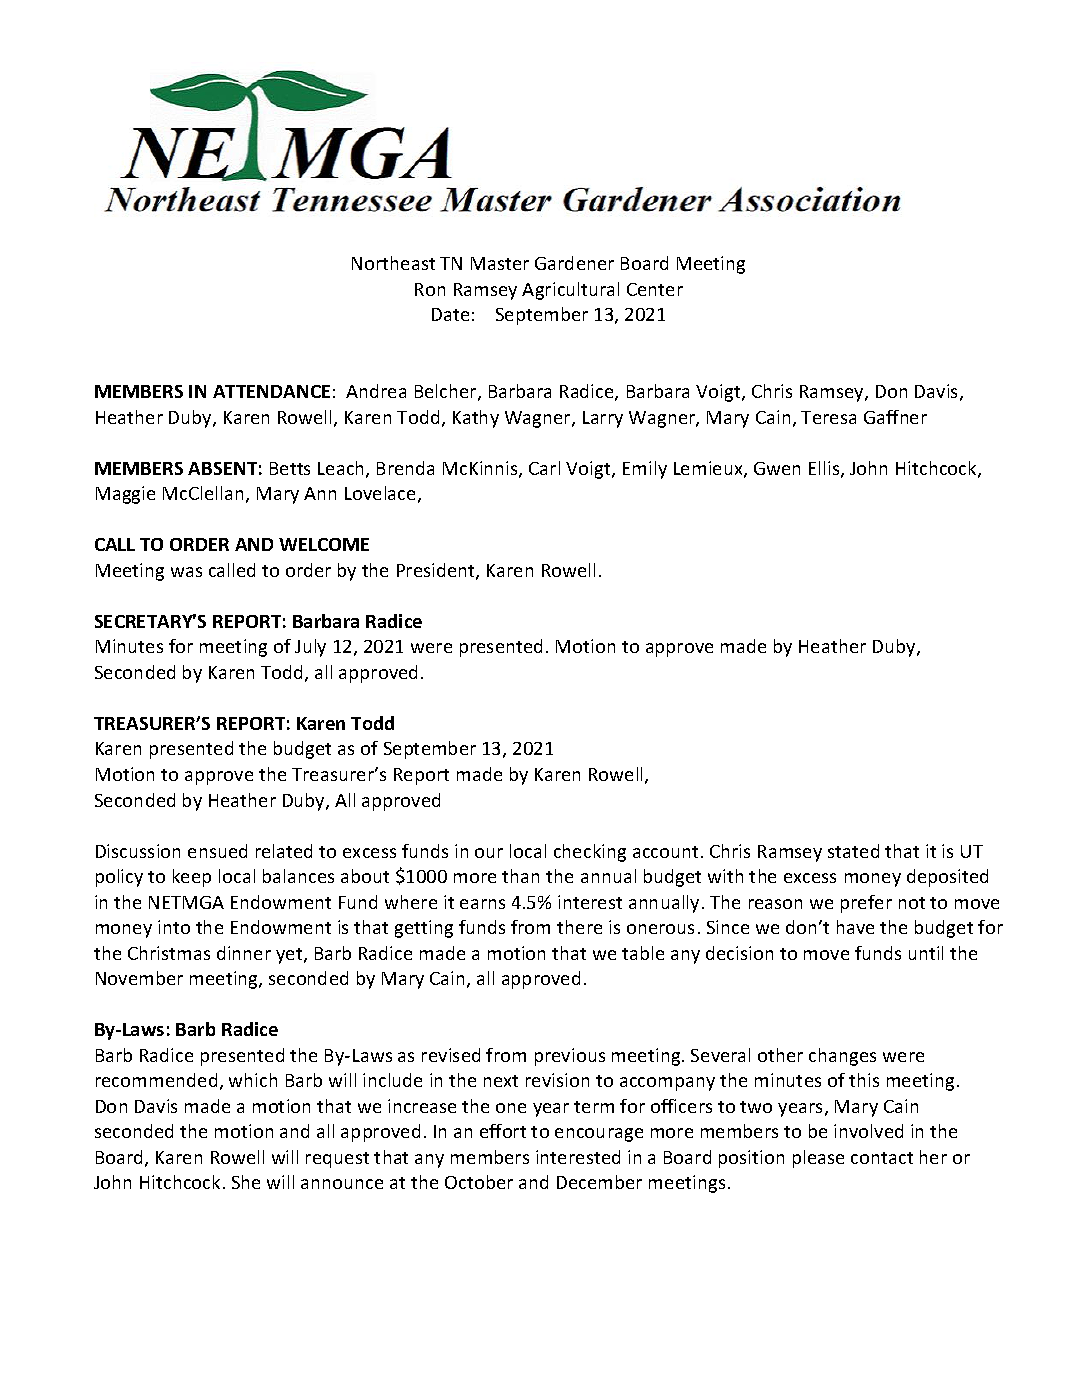  Describe the element at coordinates (244, 953) in the page. I see `dinner` at that location.
